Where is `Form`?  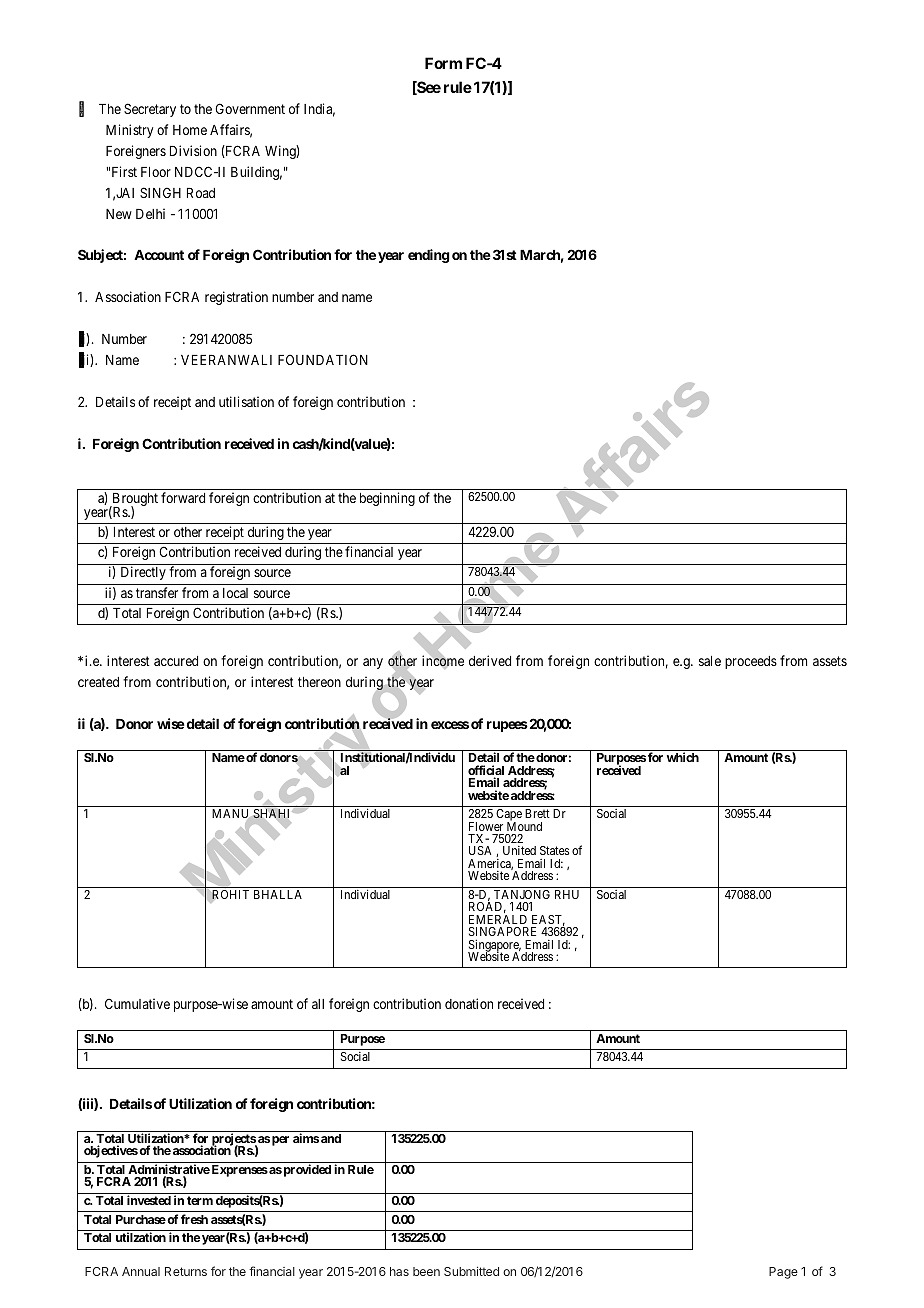 Form is located at coordinates (443, 63).
